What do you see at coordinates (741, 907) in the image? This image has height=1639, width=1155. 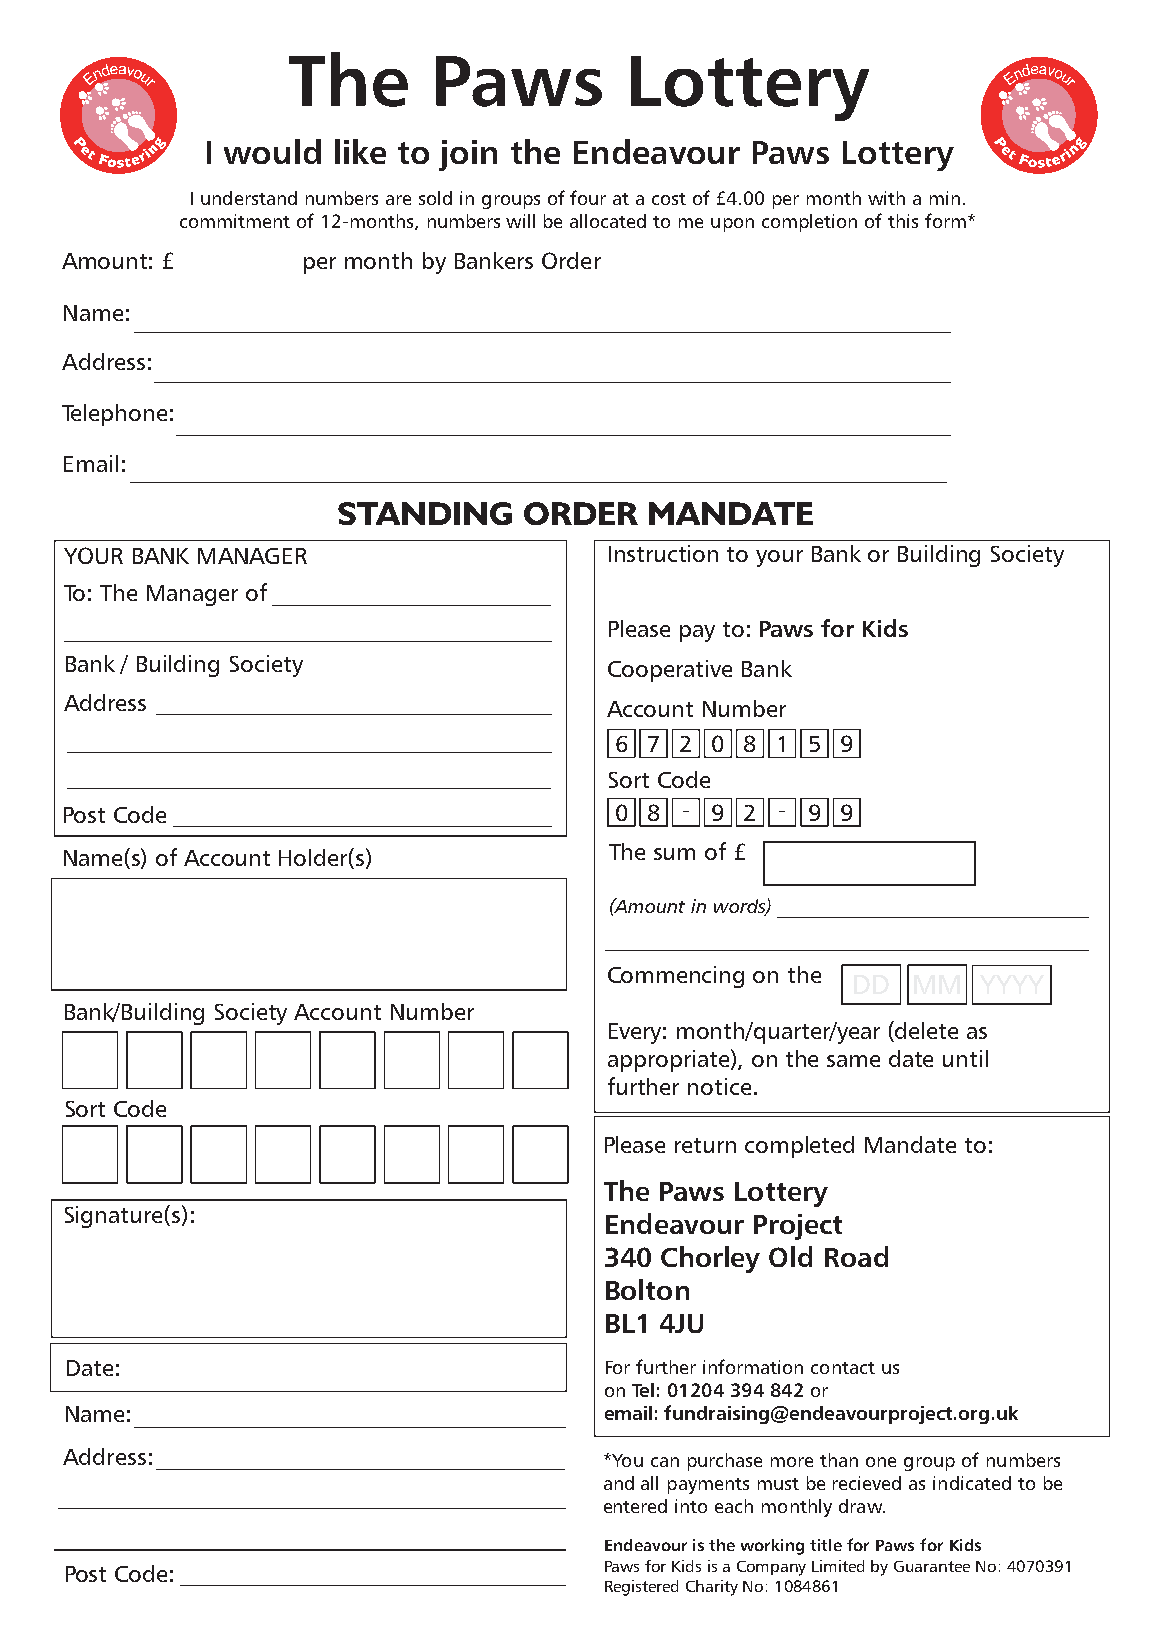 I see `words` at bounding box center [741, 907].
